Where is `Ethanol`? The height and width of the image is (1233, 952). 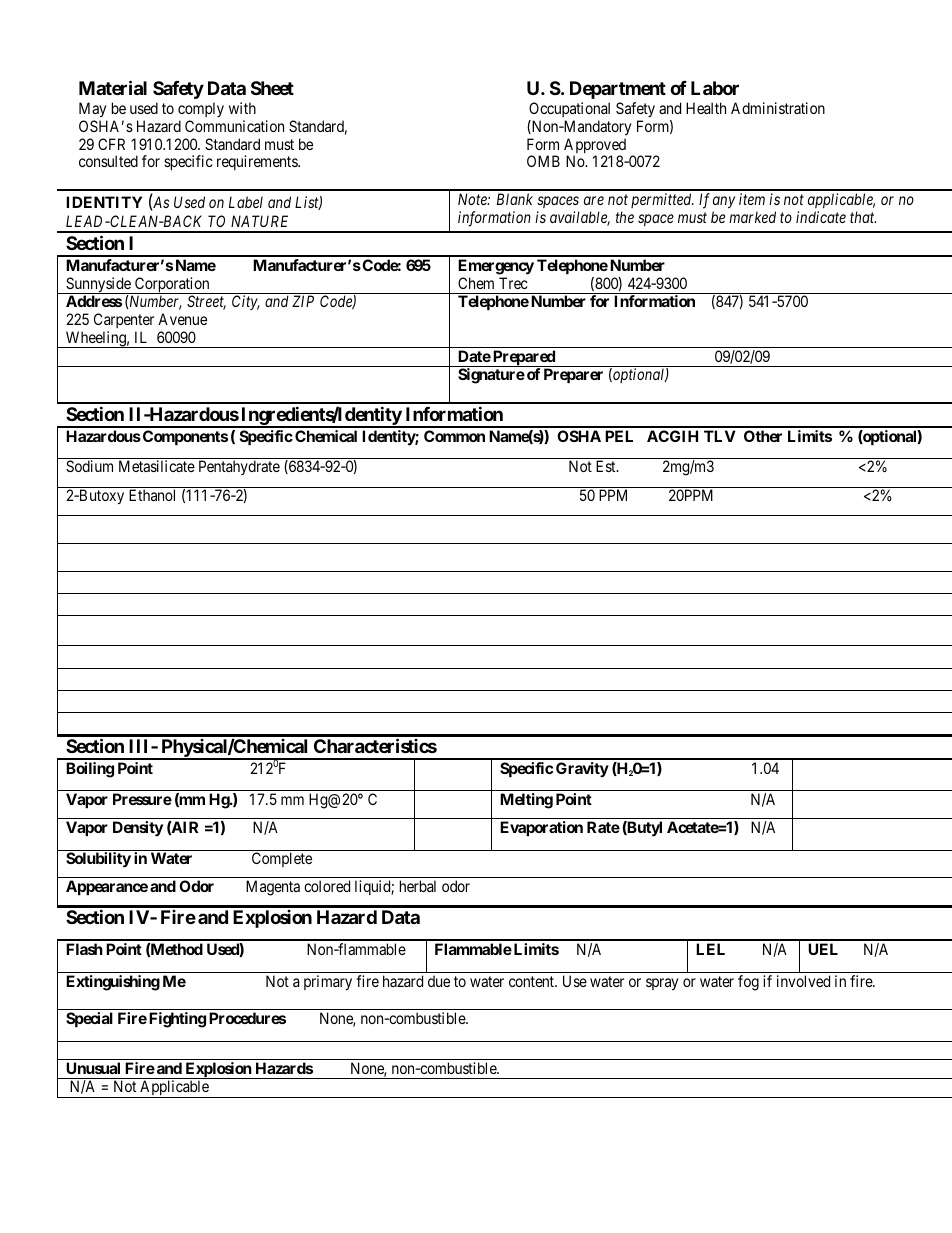 Ethanol is located at coordinates (152, 495).
